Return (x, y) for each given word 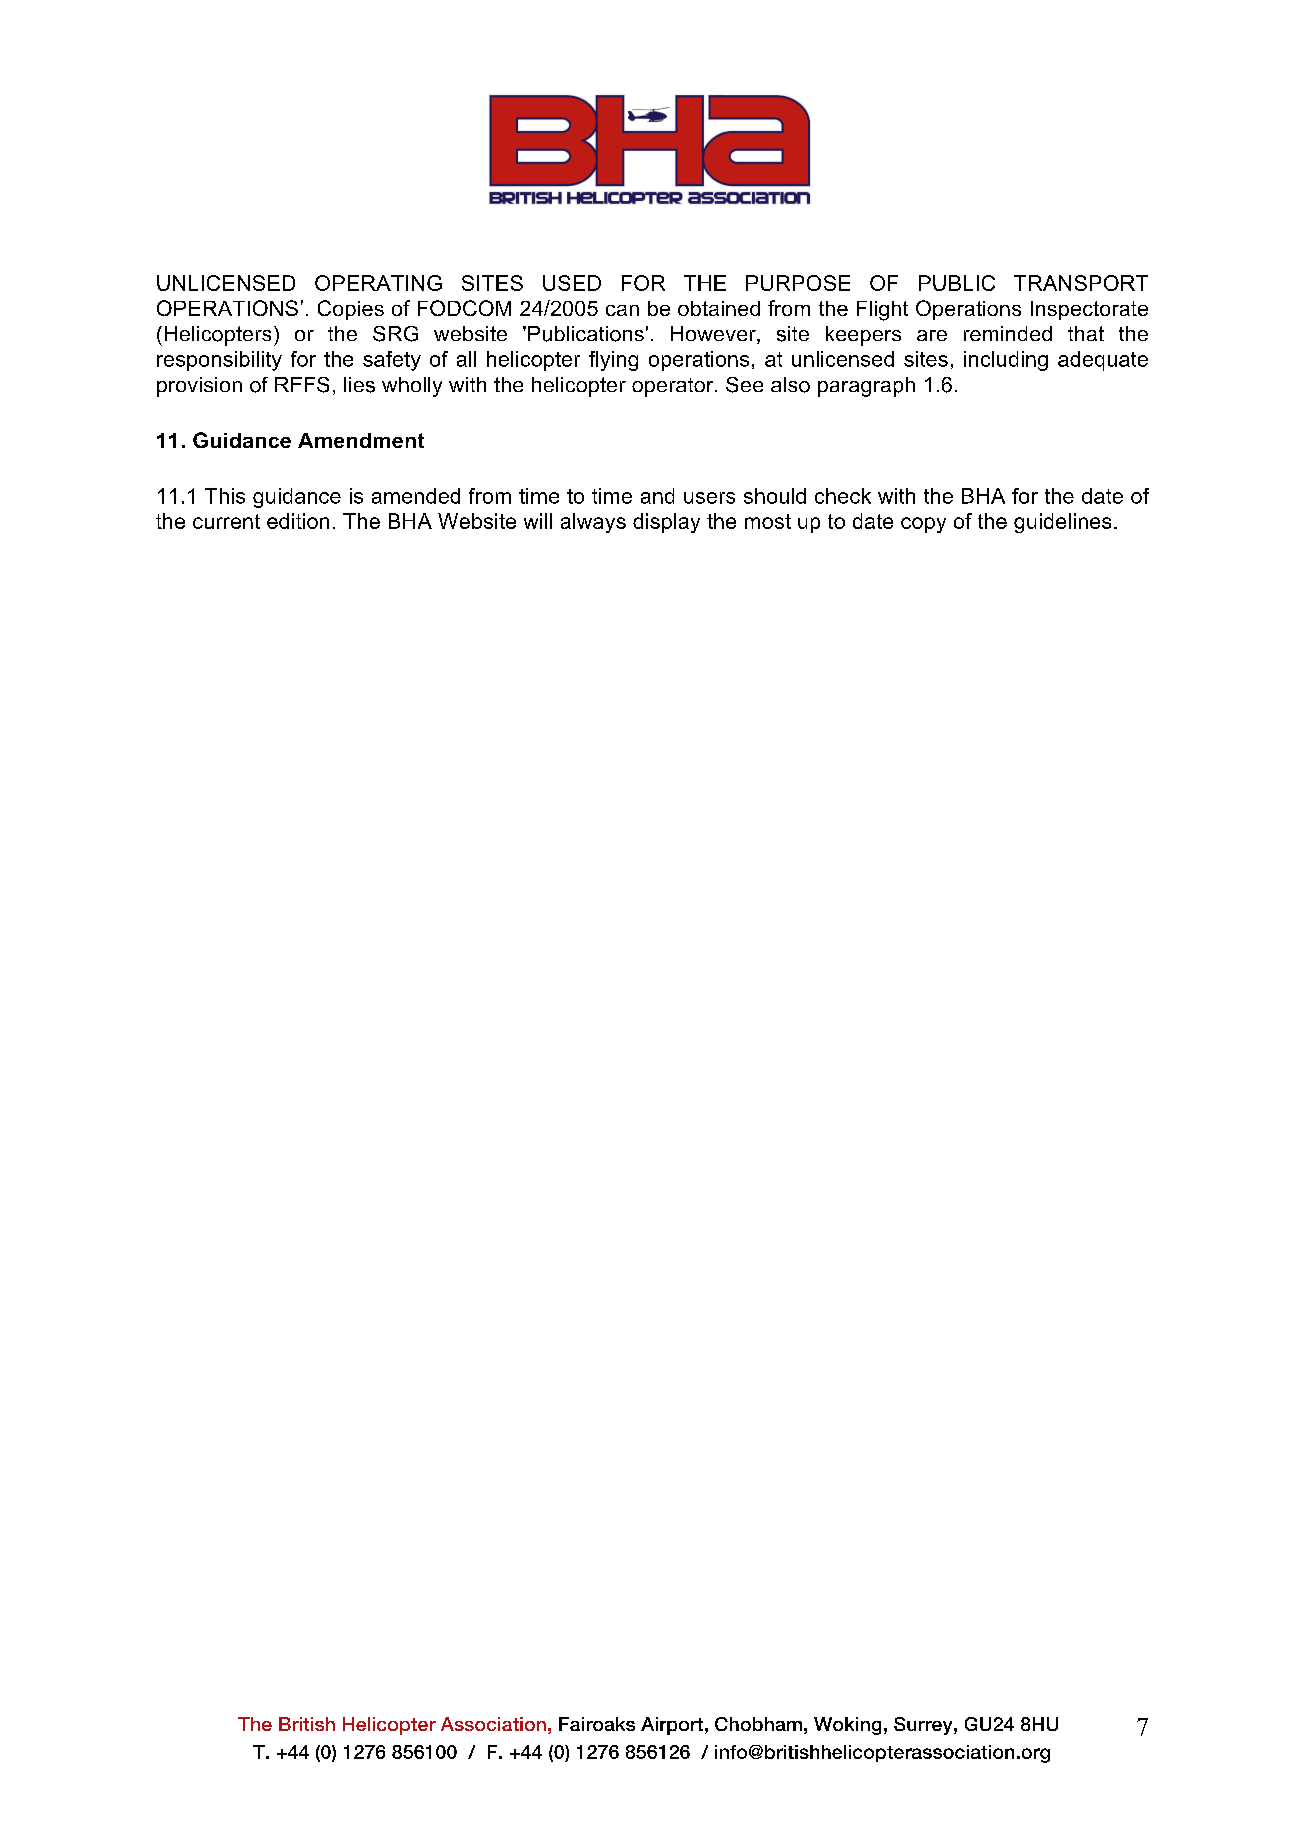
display (666, 523)
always (593, 523)
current (226, 521)
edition (298, 521)
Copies (351, 310)
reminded (1008, 333)
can (622, 310)
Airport (672, 1726)
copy (923, 525)
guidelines (1062, 523)
